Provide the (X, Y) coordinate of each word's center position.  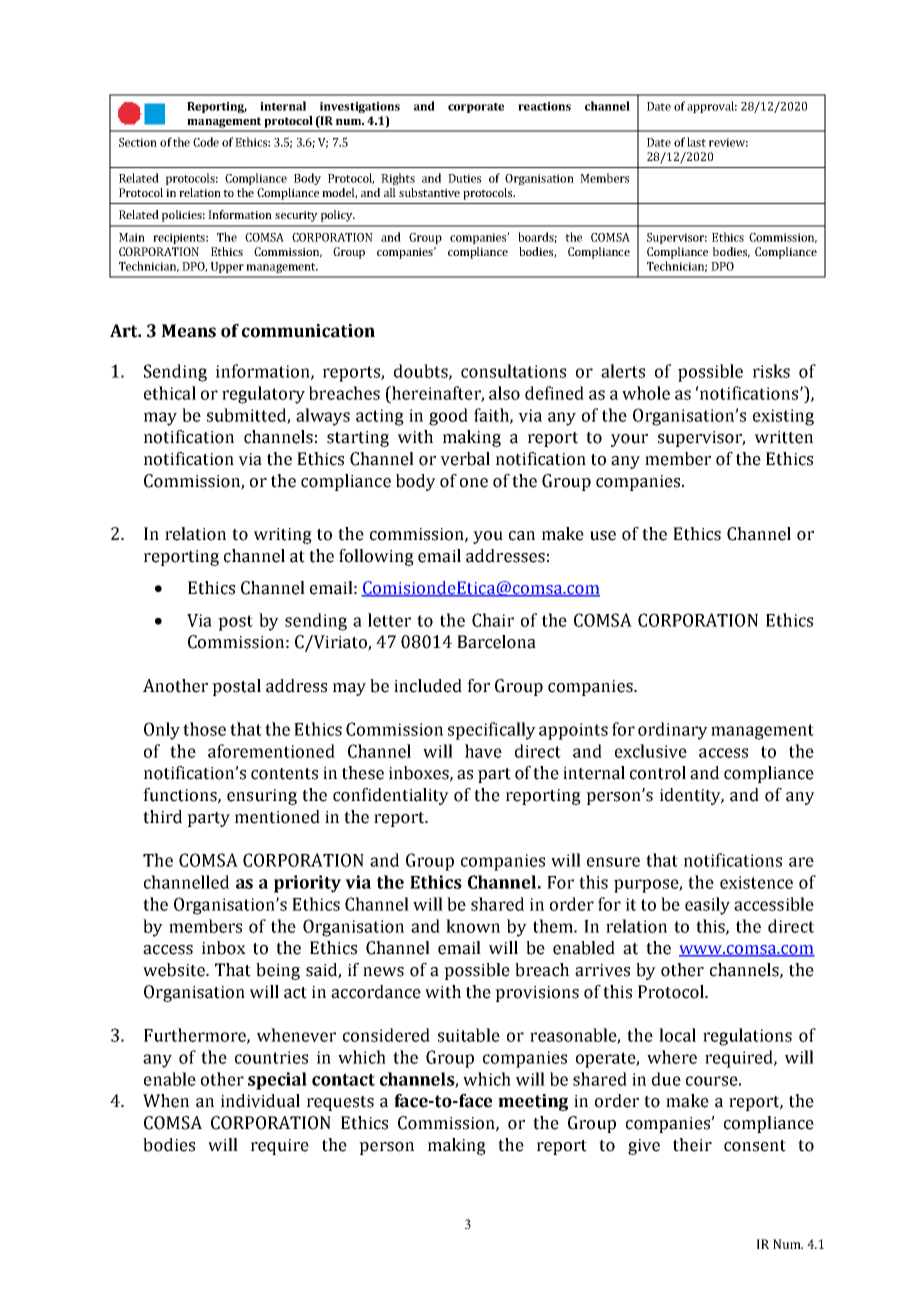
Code (206, 142)
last (696, 142)
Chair (493, 620)
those (204, 729)
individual (260, 1101)
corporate (476, 108)
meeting (533, 1102)
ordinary (673, 731)
